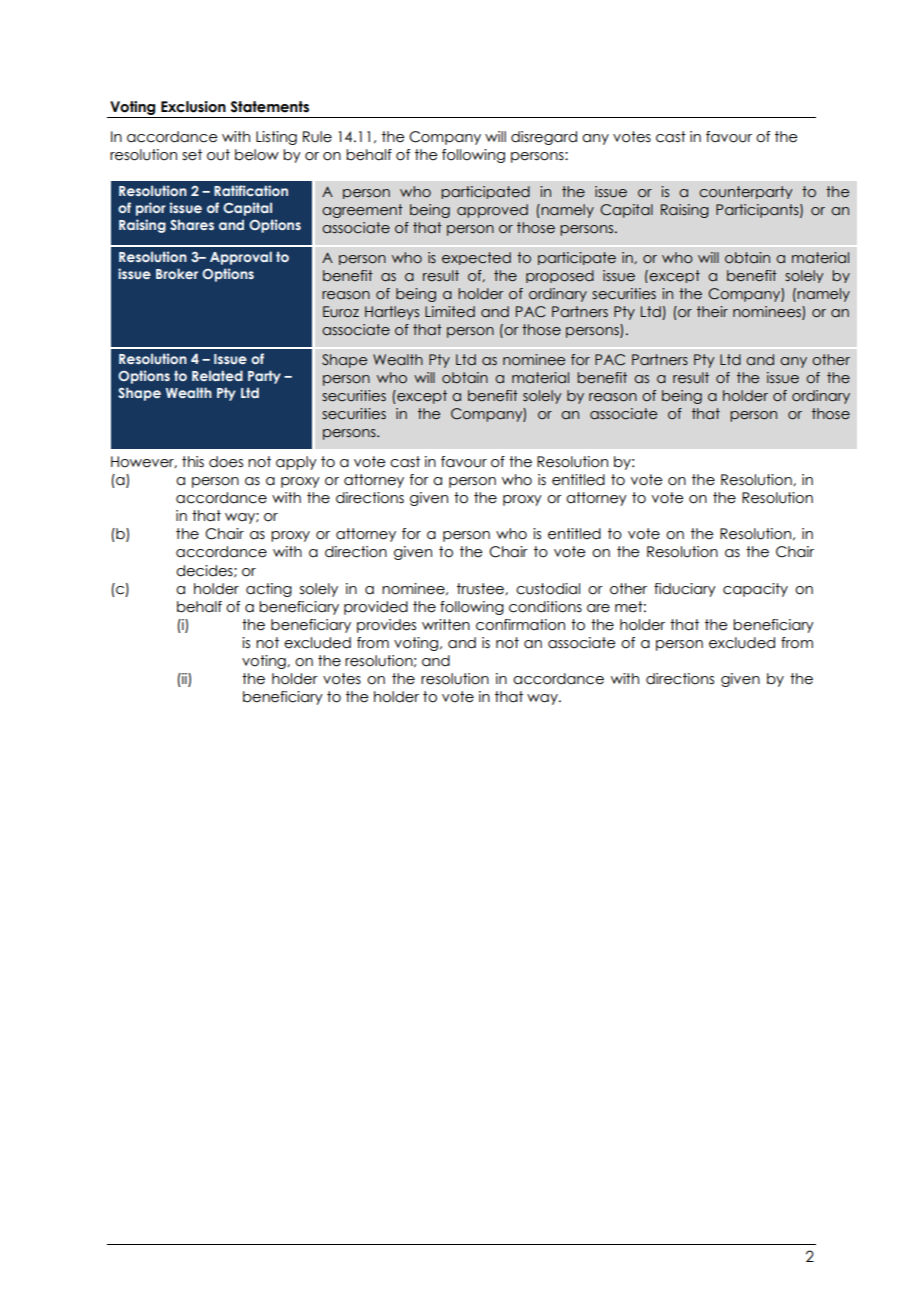 The width and height of the page is (924, 1308). I want to click on fiduciary, so click(685, 590).
